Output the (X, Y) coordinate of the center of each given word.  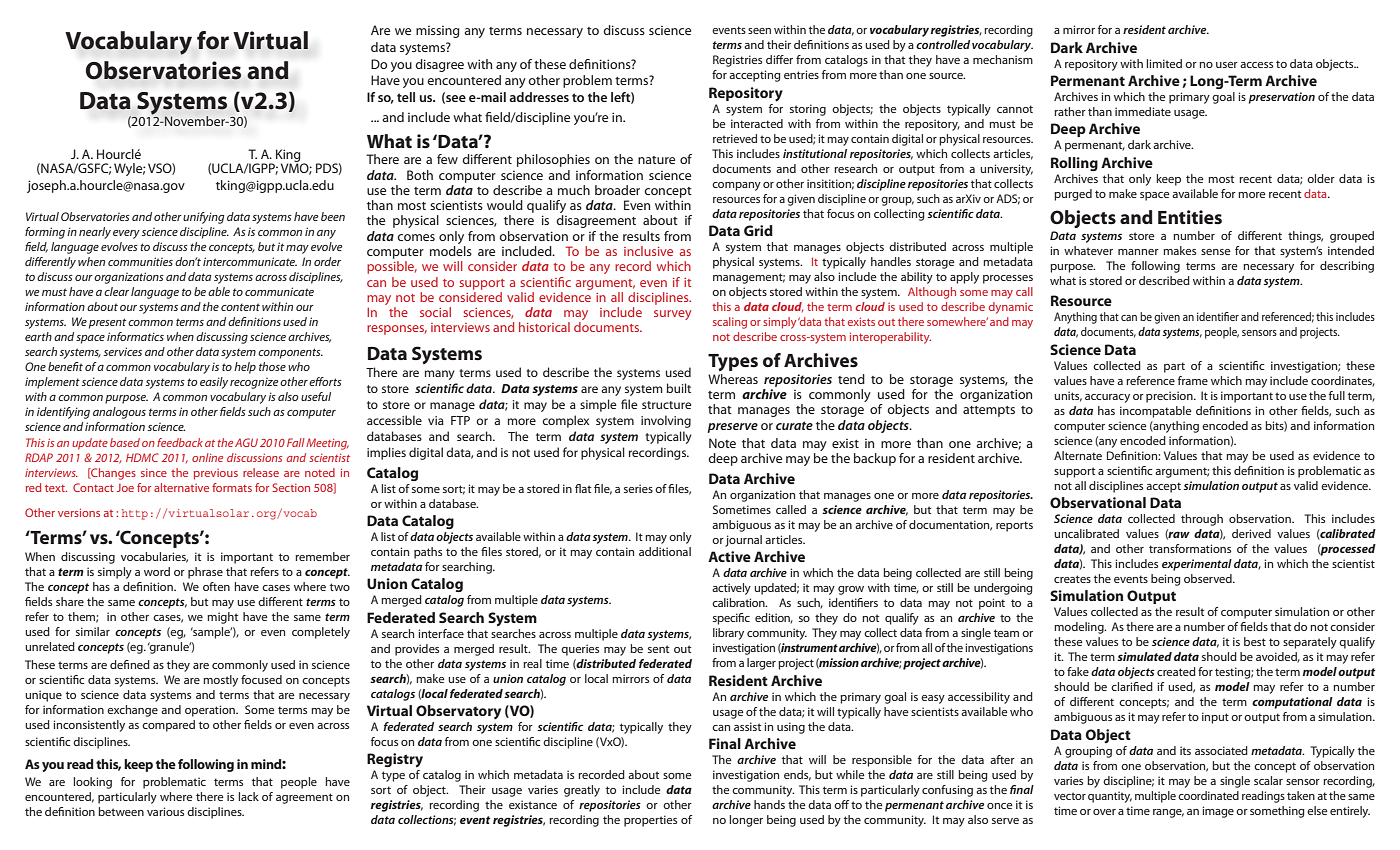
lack (249, 796)
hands (769, 804)
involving (666, 421)
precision (1170, 397)
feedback (180, 442)
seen (759, 31)
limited (1164, 63)
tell (406, 97)
